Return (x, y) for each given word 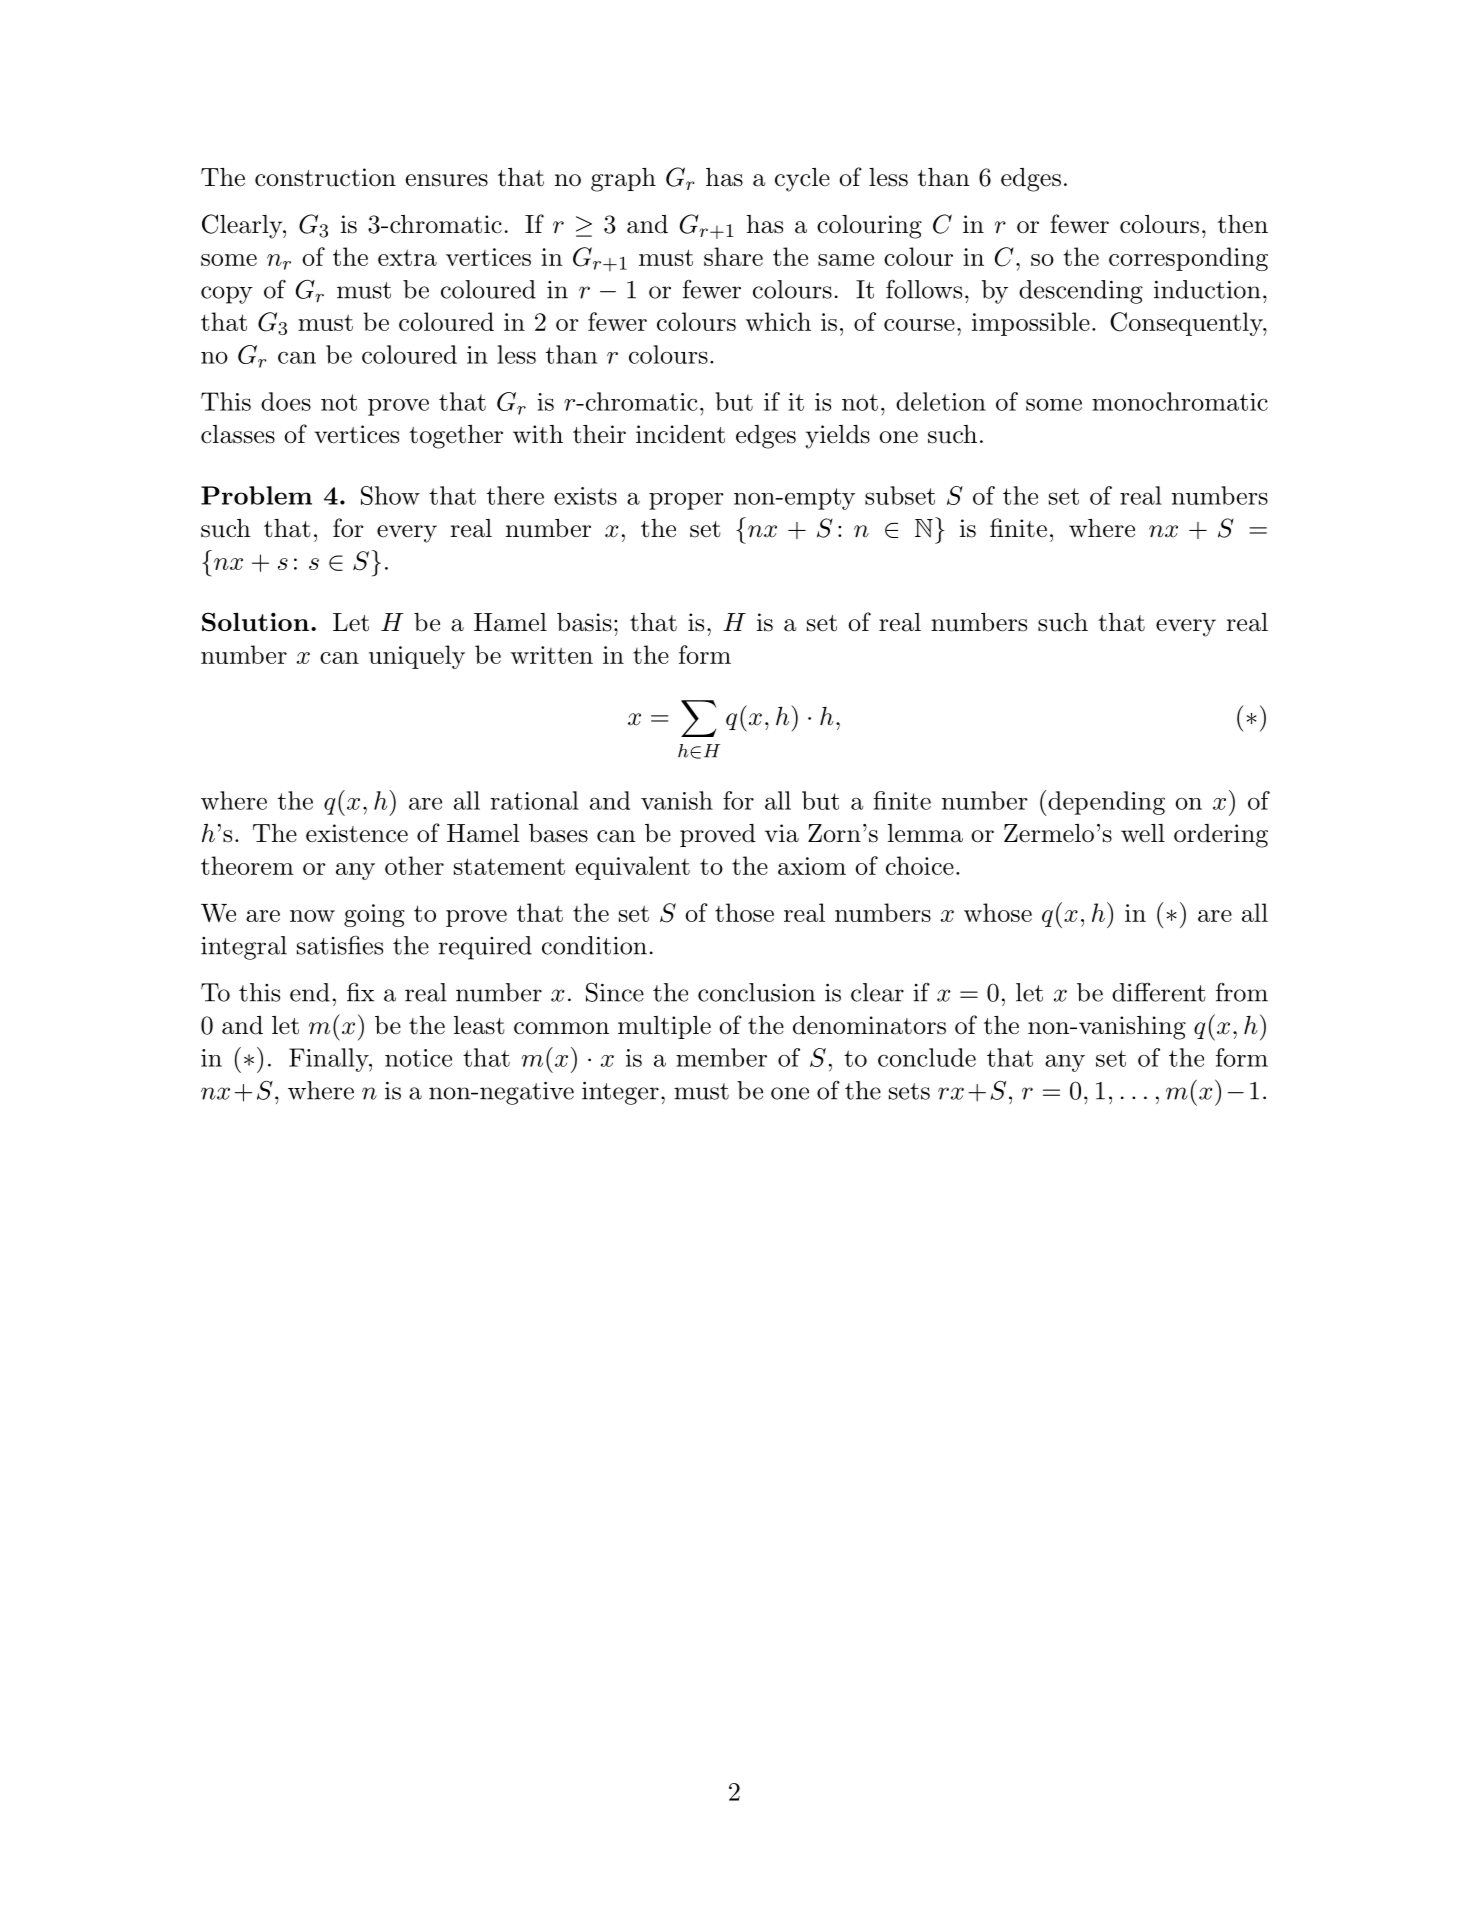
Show (390, 495)
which (778, 321)
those (744, 912)
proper (686, 501)
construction (325, 177)
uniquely (417, 657)
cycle (802, 180)
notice (418, 1058)
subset (900, 495)
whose (998, 912)
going (374, 915)
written (552, 655)
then (1243, 224)
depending (1105, 803)
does (286, 401)
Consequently (1187, 324)
